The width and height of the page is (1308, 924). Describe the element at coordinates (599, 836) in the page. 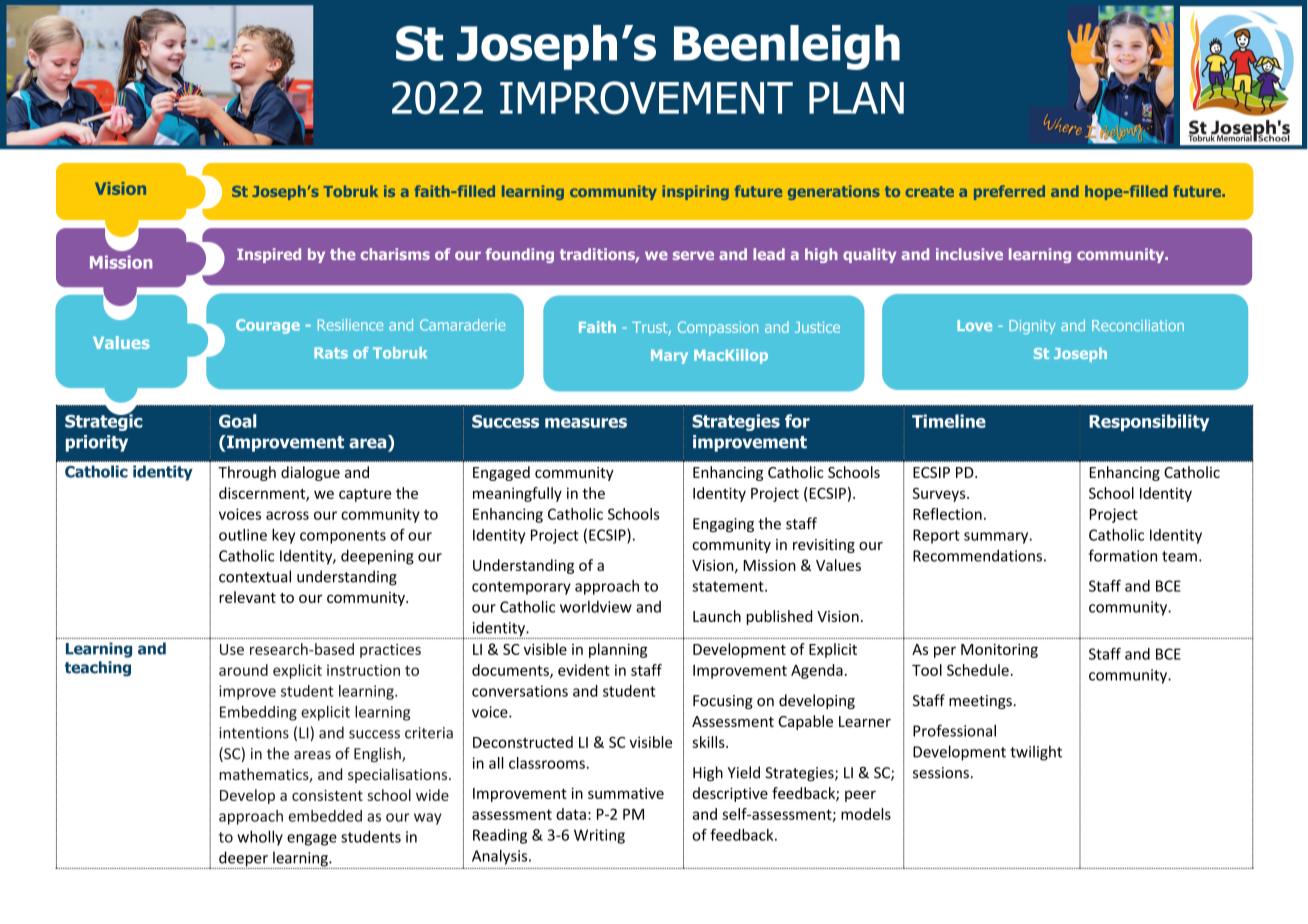

I see `Writing` at that location.
